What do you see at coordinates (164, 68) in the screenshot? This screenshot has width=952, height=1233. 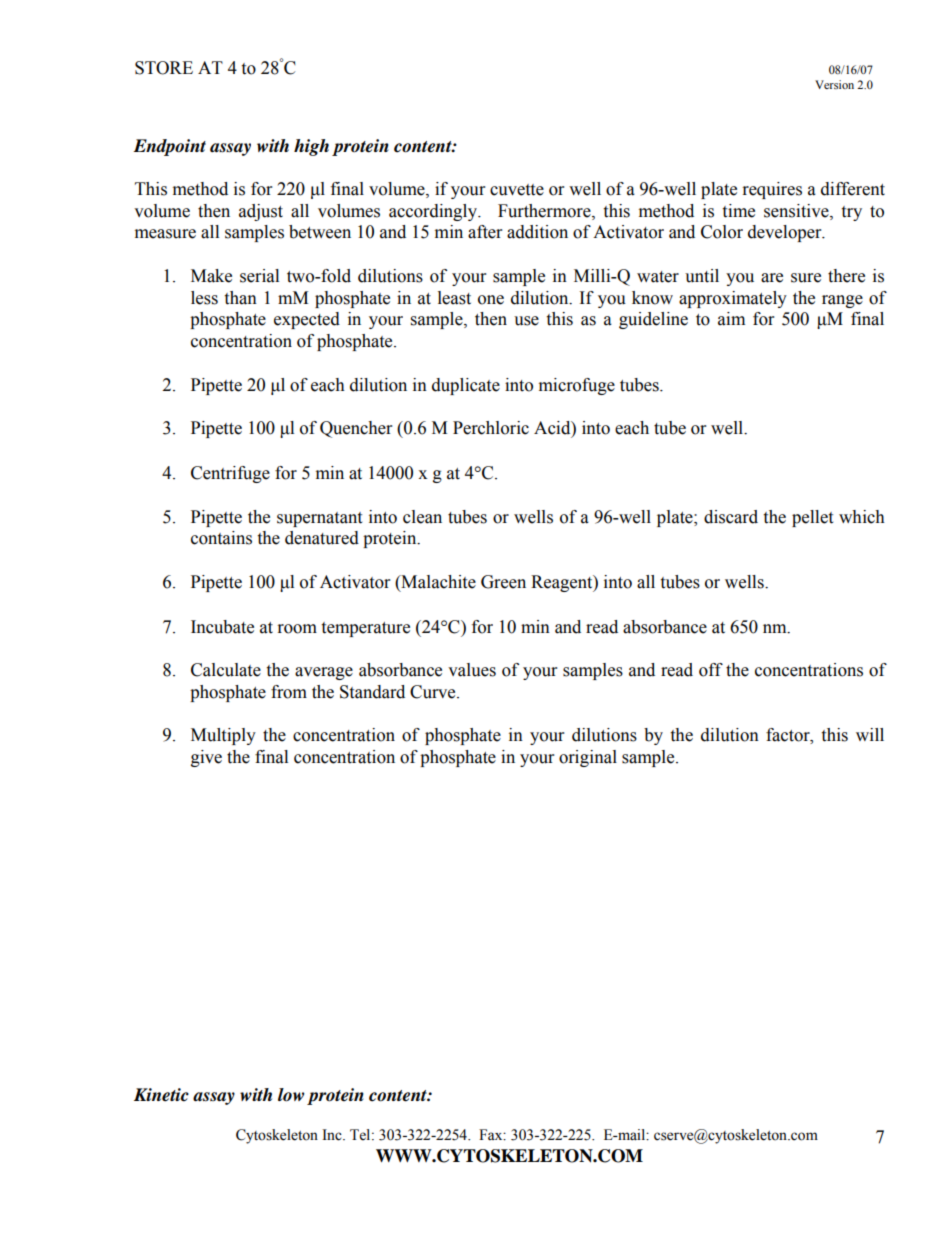 I see `STORE` at bounding box center [164, 68].
